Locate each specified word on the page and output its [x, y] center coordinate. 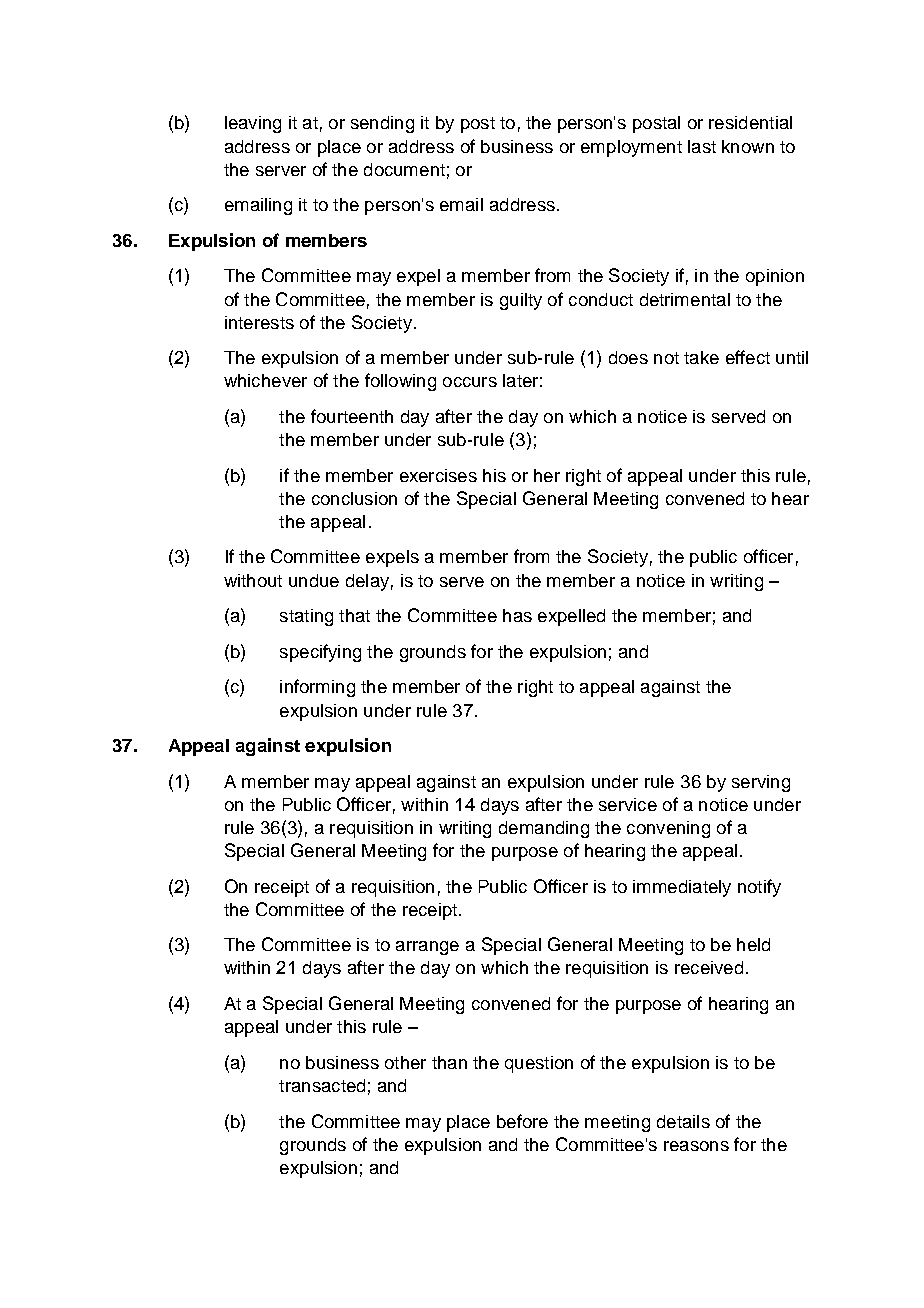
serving [761, 783]
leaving [253, 124]
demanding [544, 829]
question [539, 1064]
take [701, 357]
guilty [521, 301]
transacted [322, 1085]
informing [317, 688]
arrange [427, 948]
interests [259, 322]
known [748, 146]
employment [631, 148]
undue [314, 580]
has [517, 615]
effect [748, 357]
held [753, 944]
